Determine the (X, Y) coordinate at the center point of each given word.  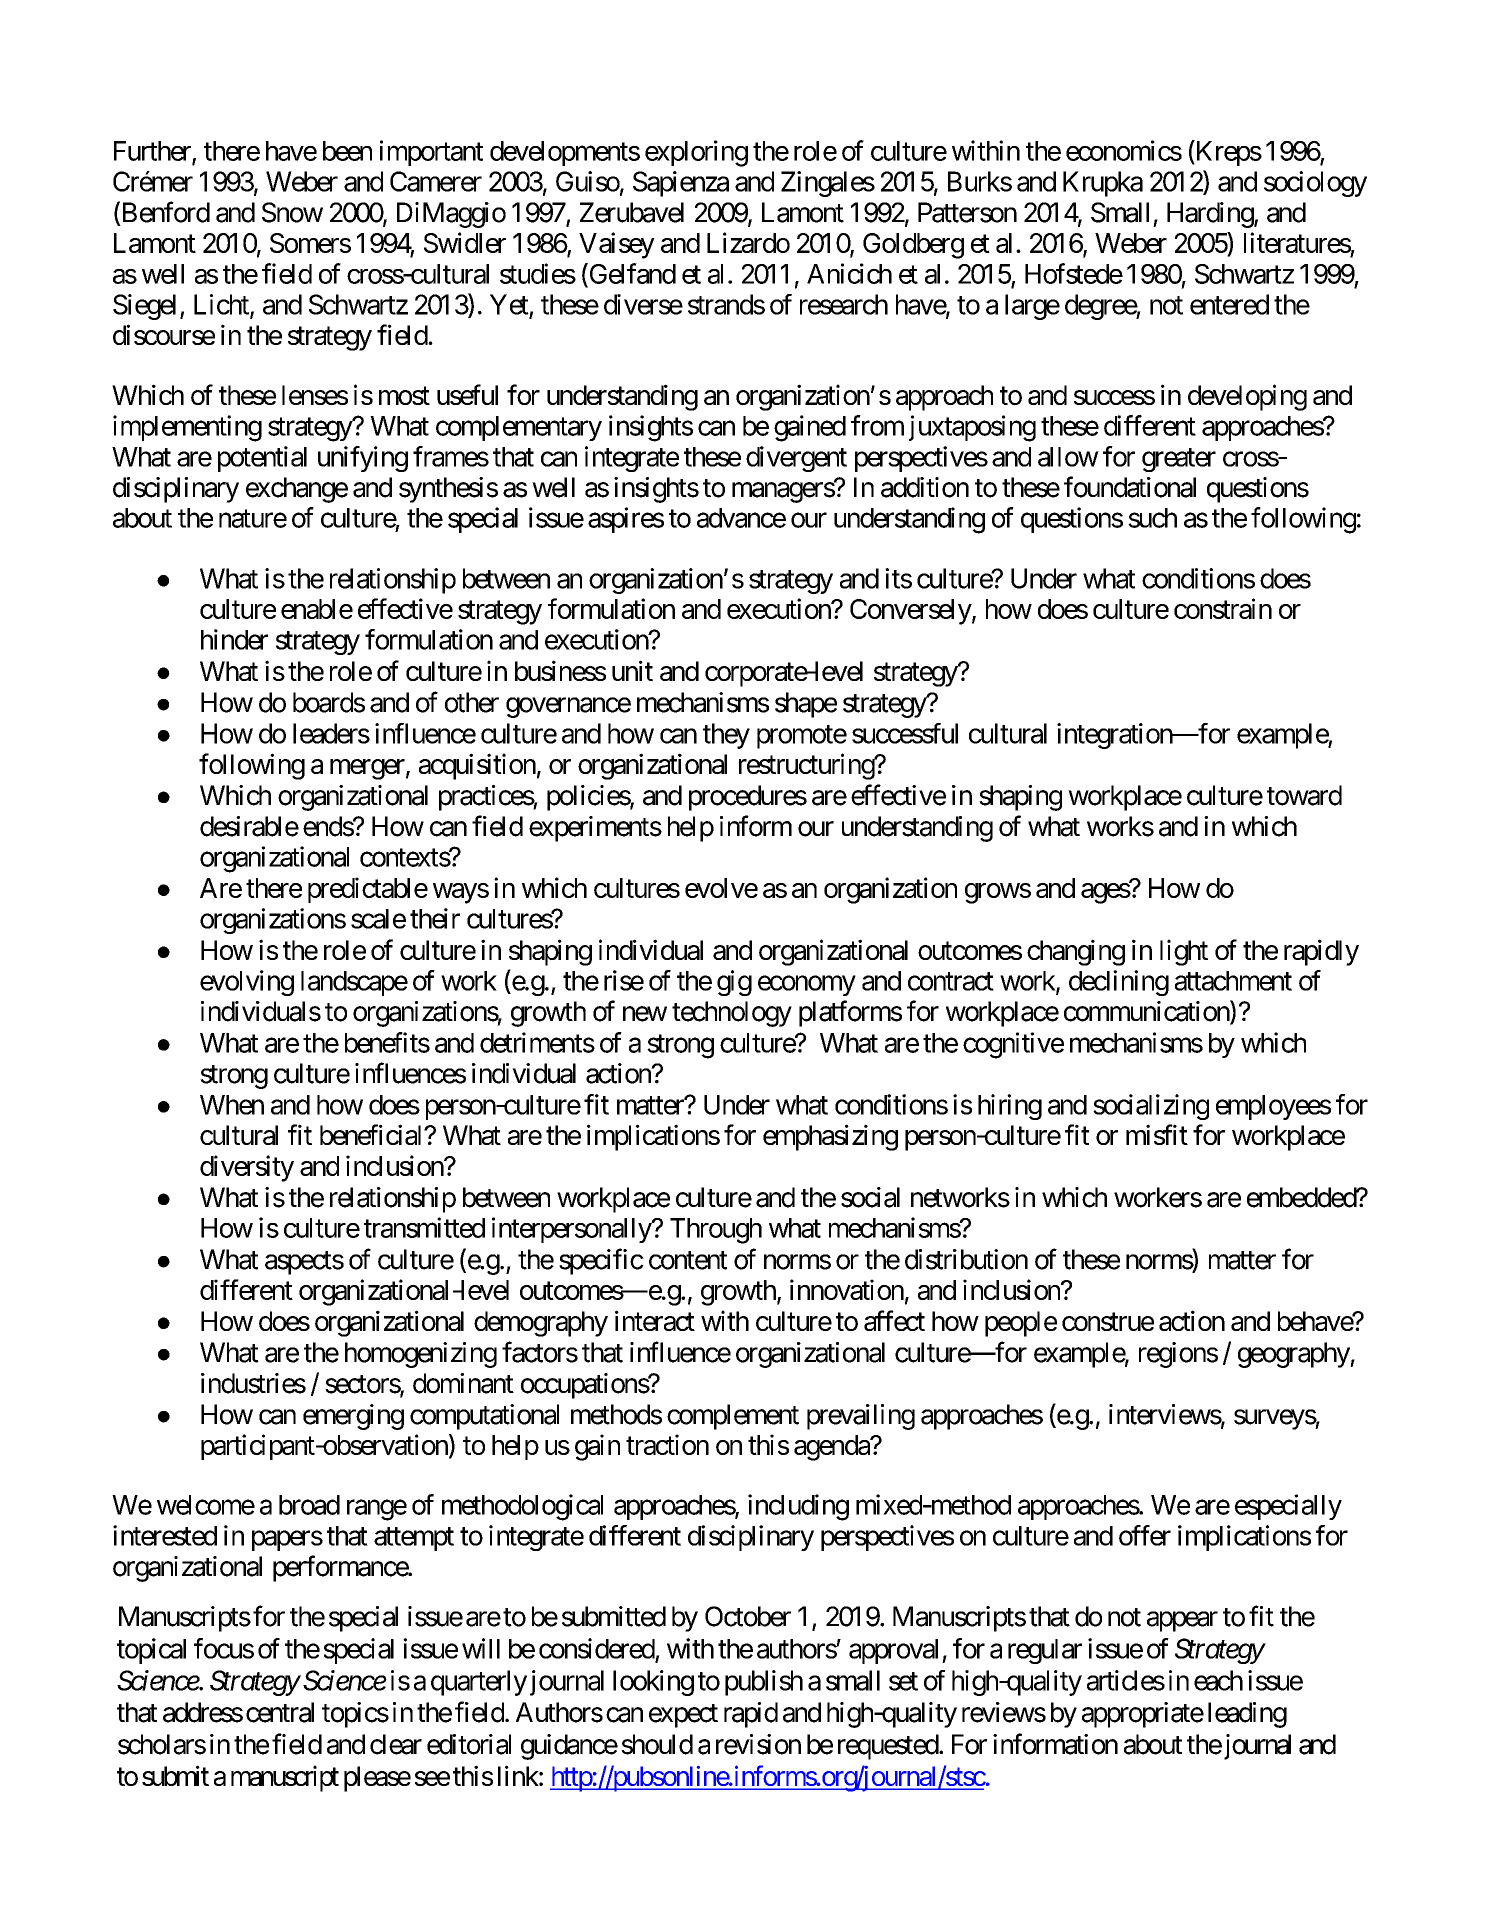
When (232, 1105)
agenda (832, 1448)
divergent (796, 459)
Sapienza (681, 184)
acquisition (477, 766)
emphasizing (830, 1137)
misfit (1157, 1134)
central (280, 1712)
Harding (1211, 215)
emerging (353, 1417)
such (1152, 518)
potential (262, 459)
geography (1294, 1355)
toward (1304, 795)
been (347, 151)
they (726, 736)
